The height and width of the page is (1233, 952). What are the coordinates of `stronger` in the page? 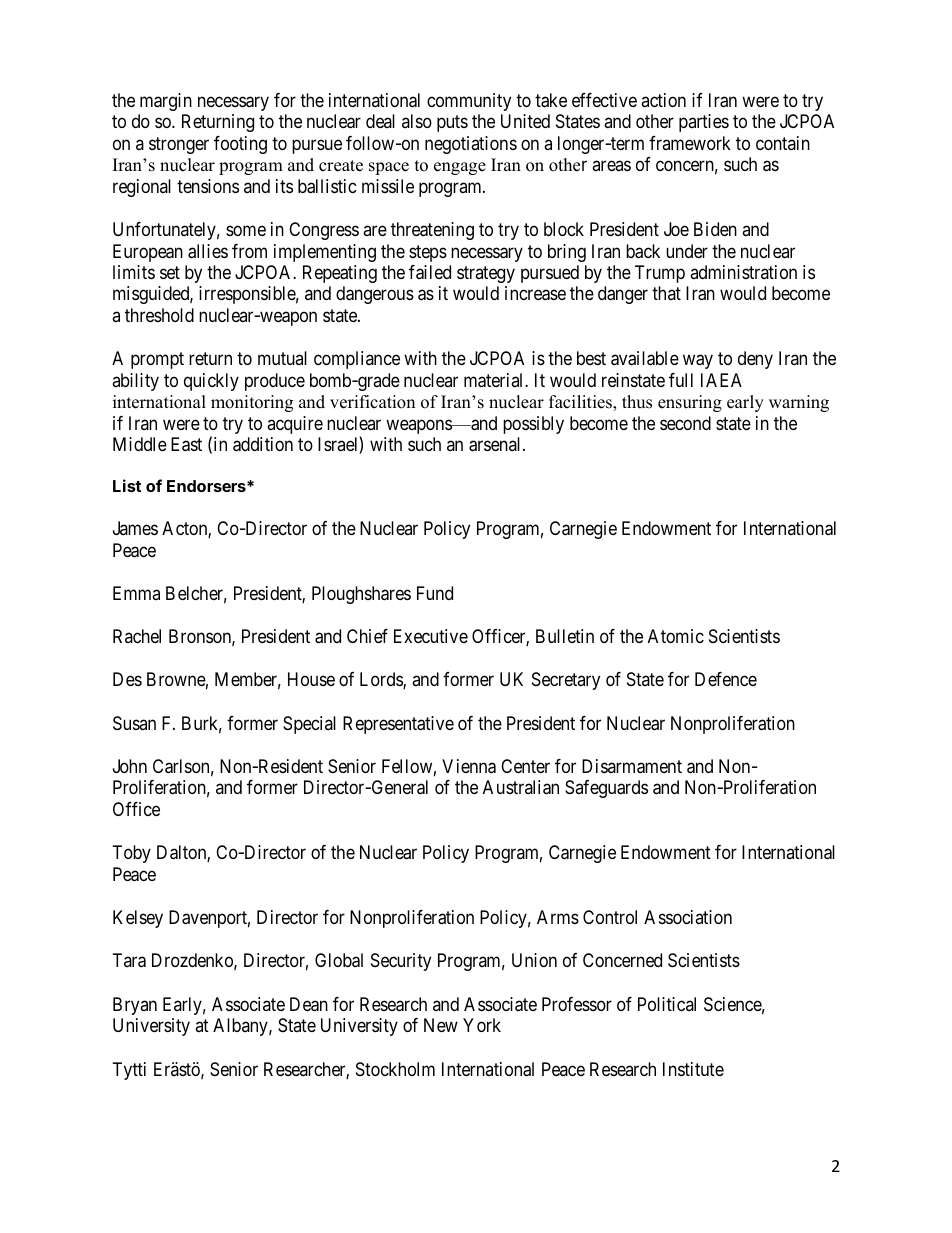 It's located at (179, 145).
